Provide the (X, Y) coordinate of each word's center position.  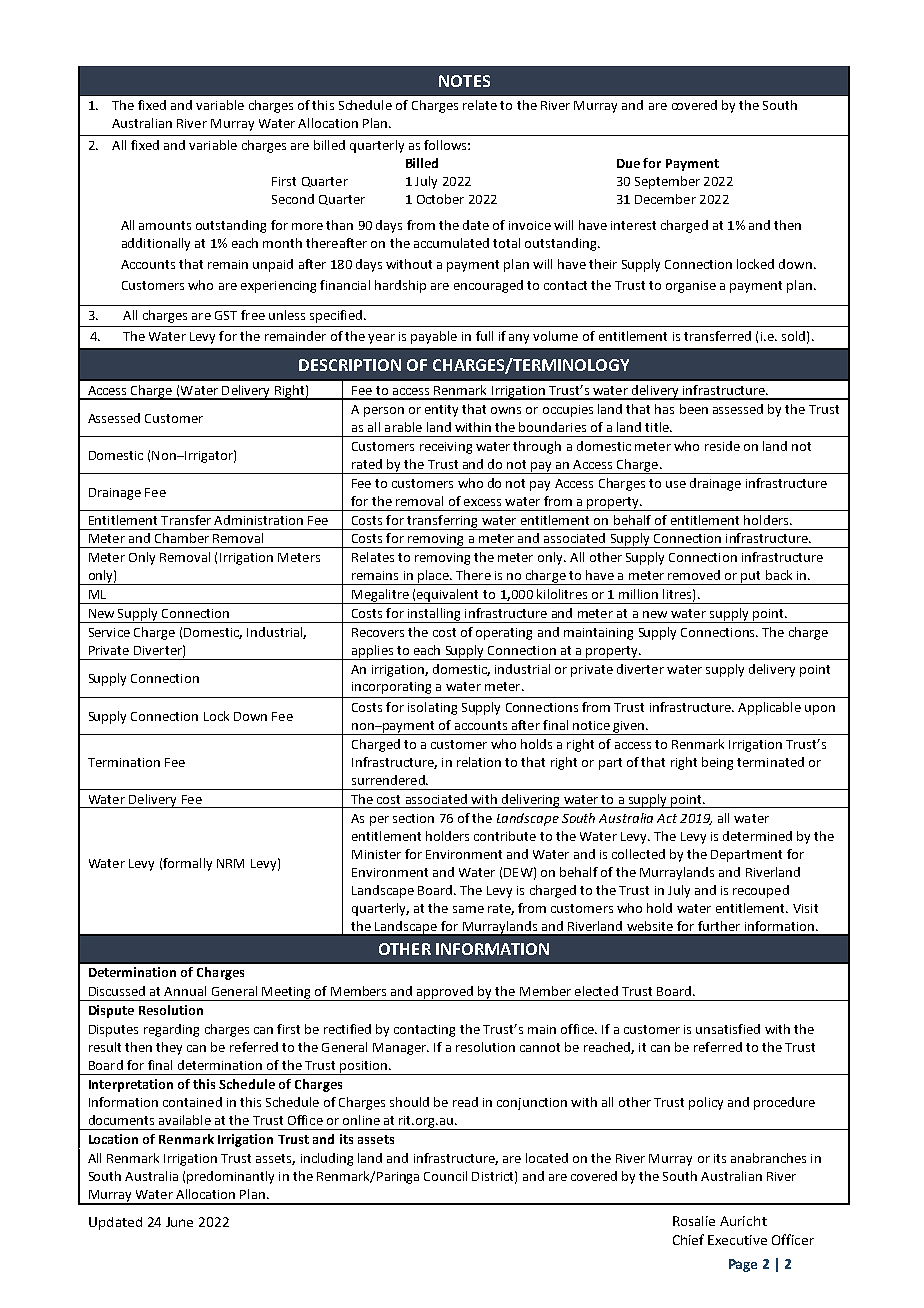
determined (757, 836)
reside (722, 446)
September (667, 182)
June (179, 1222)
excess (482, 502)
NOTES (464, 81)
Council (445, 1176)
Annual (185, 991)
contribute (505, 836)
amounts (165, 225)
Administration (258, 520)
